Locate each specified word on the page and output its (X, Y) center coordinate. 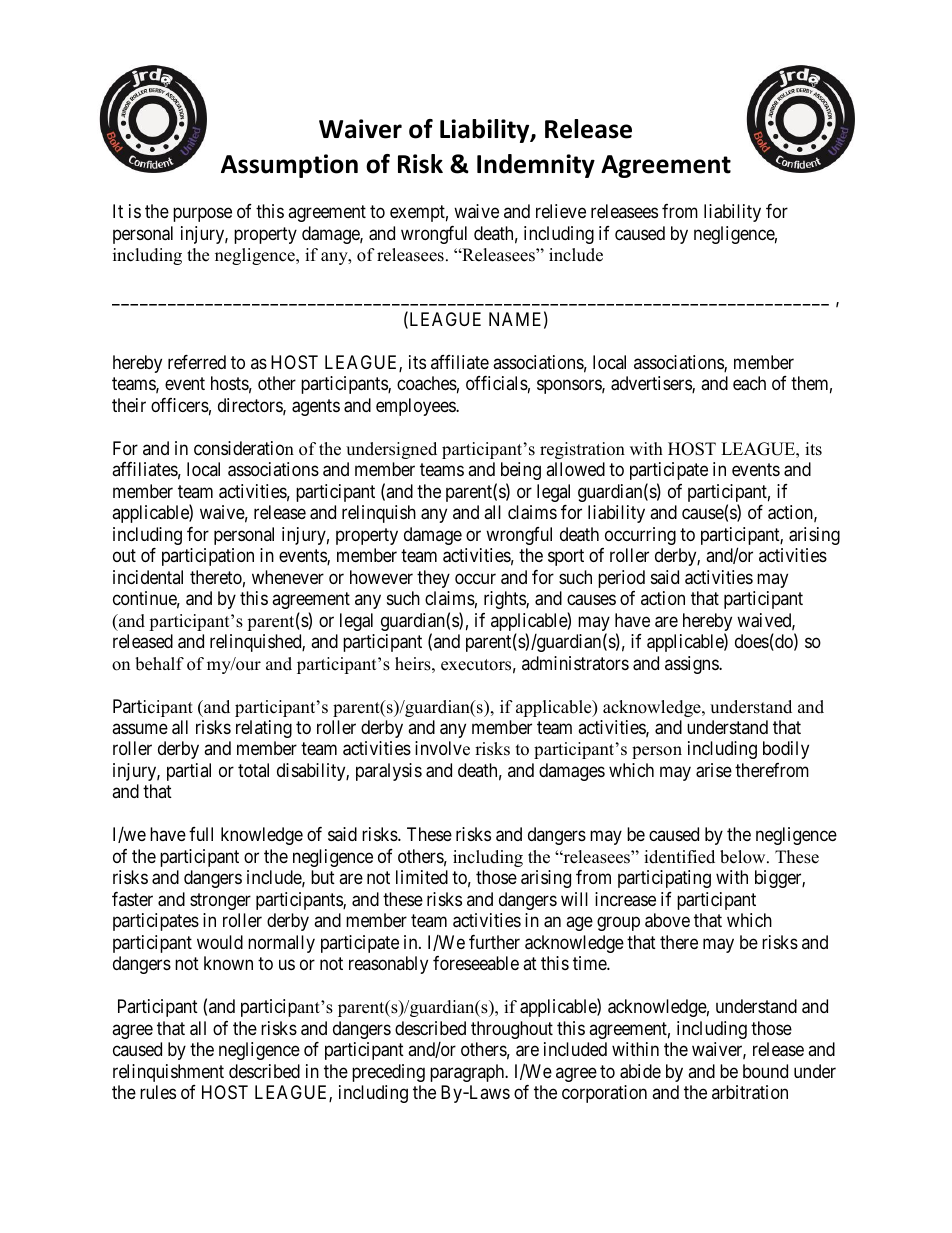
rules (158, 1092)
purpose (202, 215)
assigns (692, 665)
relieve (561, 211)
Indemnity (536, 166)
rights (505, 600)
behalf (159, 664)
